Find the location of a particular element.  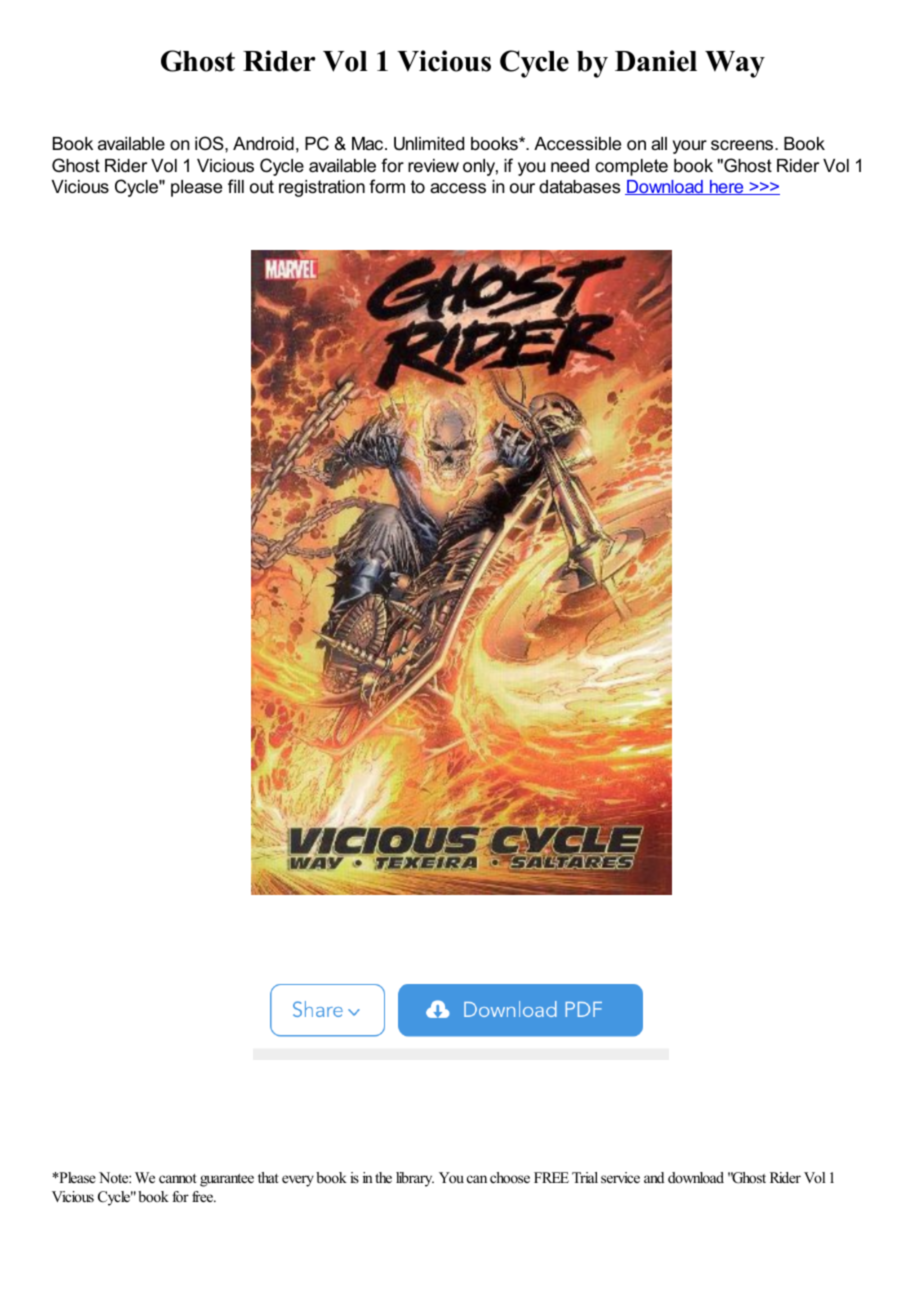

complete is located at coordinates (631, 167).
